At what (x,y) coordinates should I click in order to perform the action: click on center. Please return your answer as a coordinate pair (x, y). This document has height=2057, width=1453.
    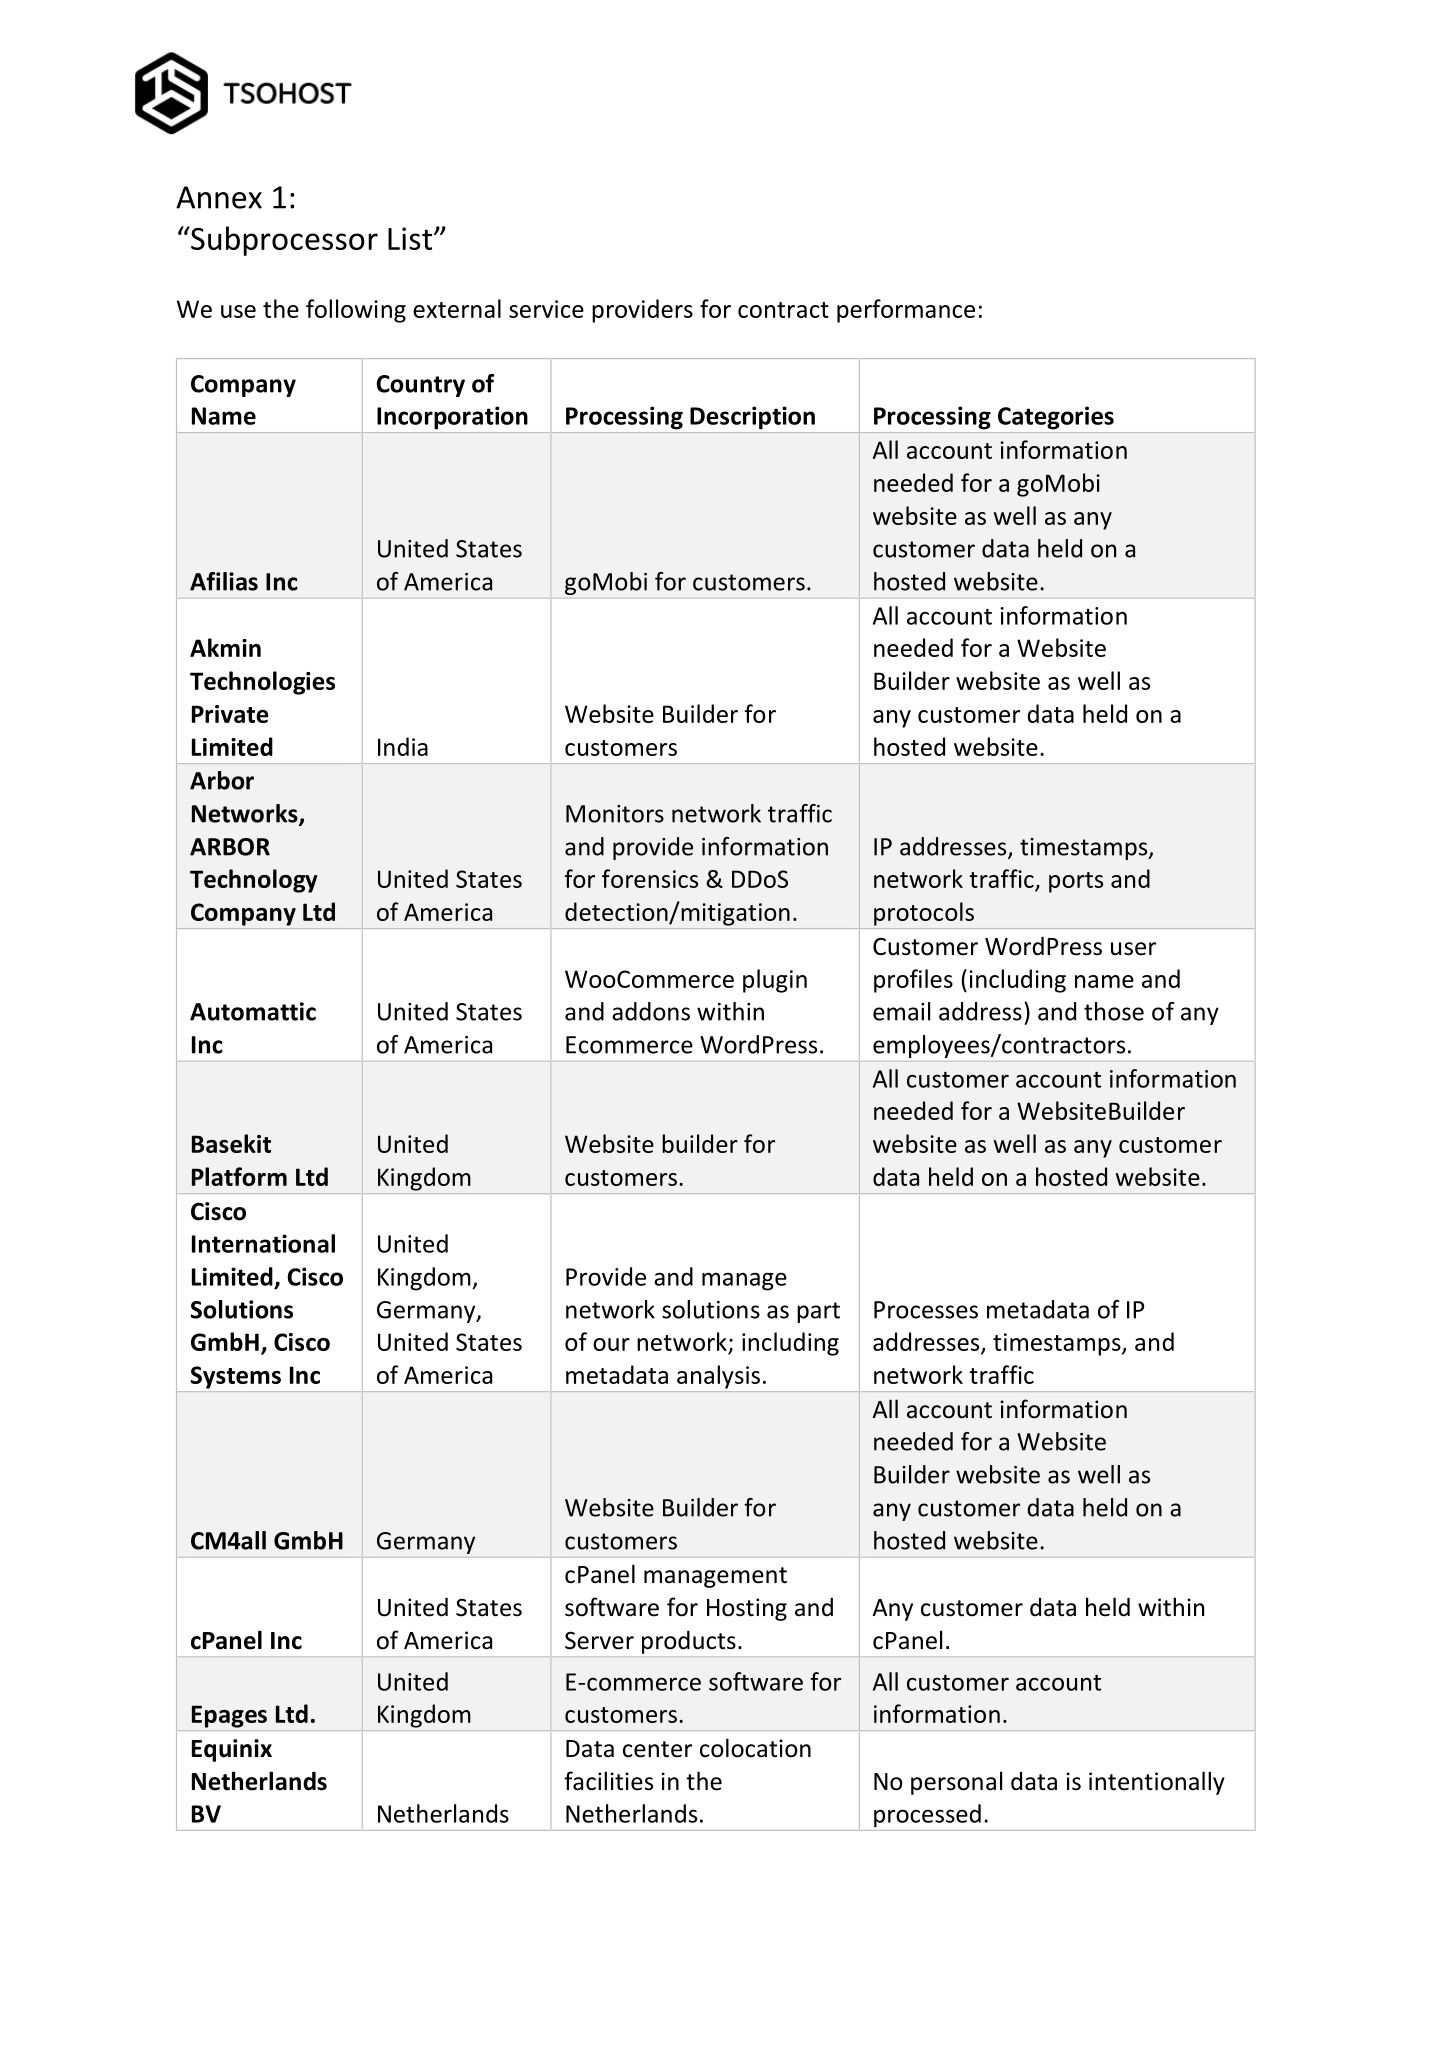
    Looking at the image, I should click on (657, 1749).
